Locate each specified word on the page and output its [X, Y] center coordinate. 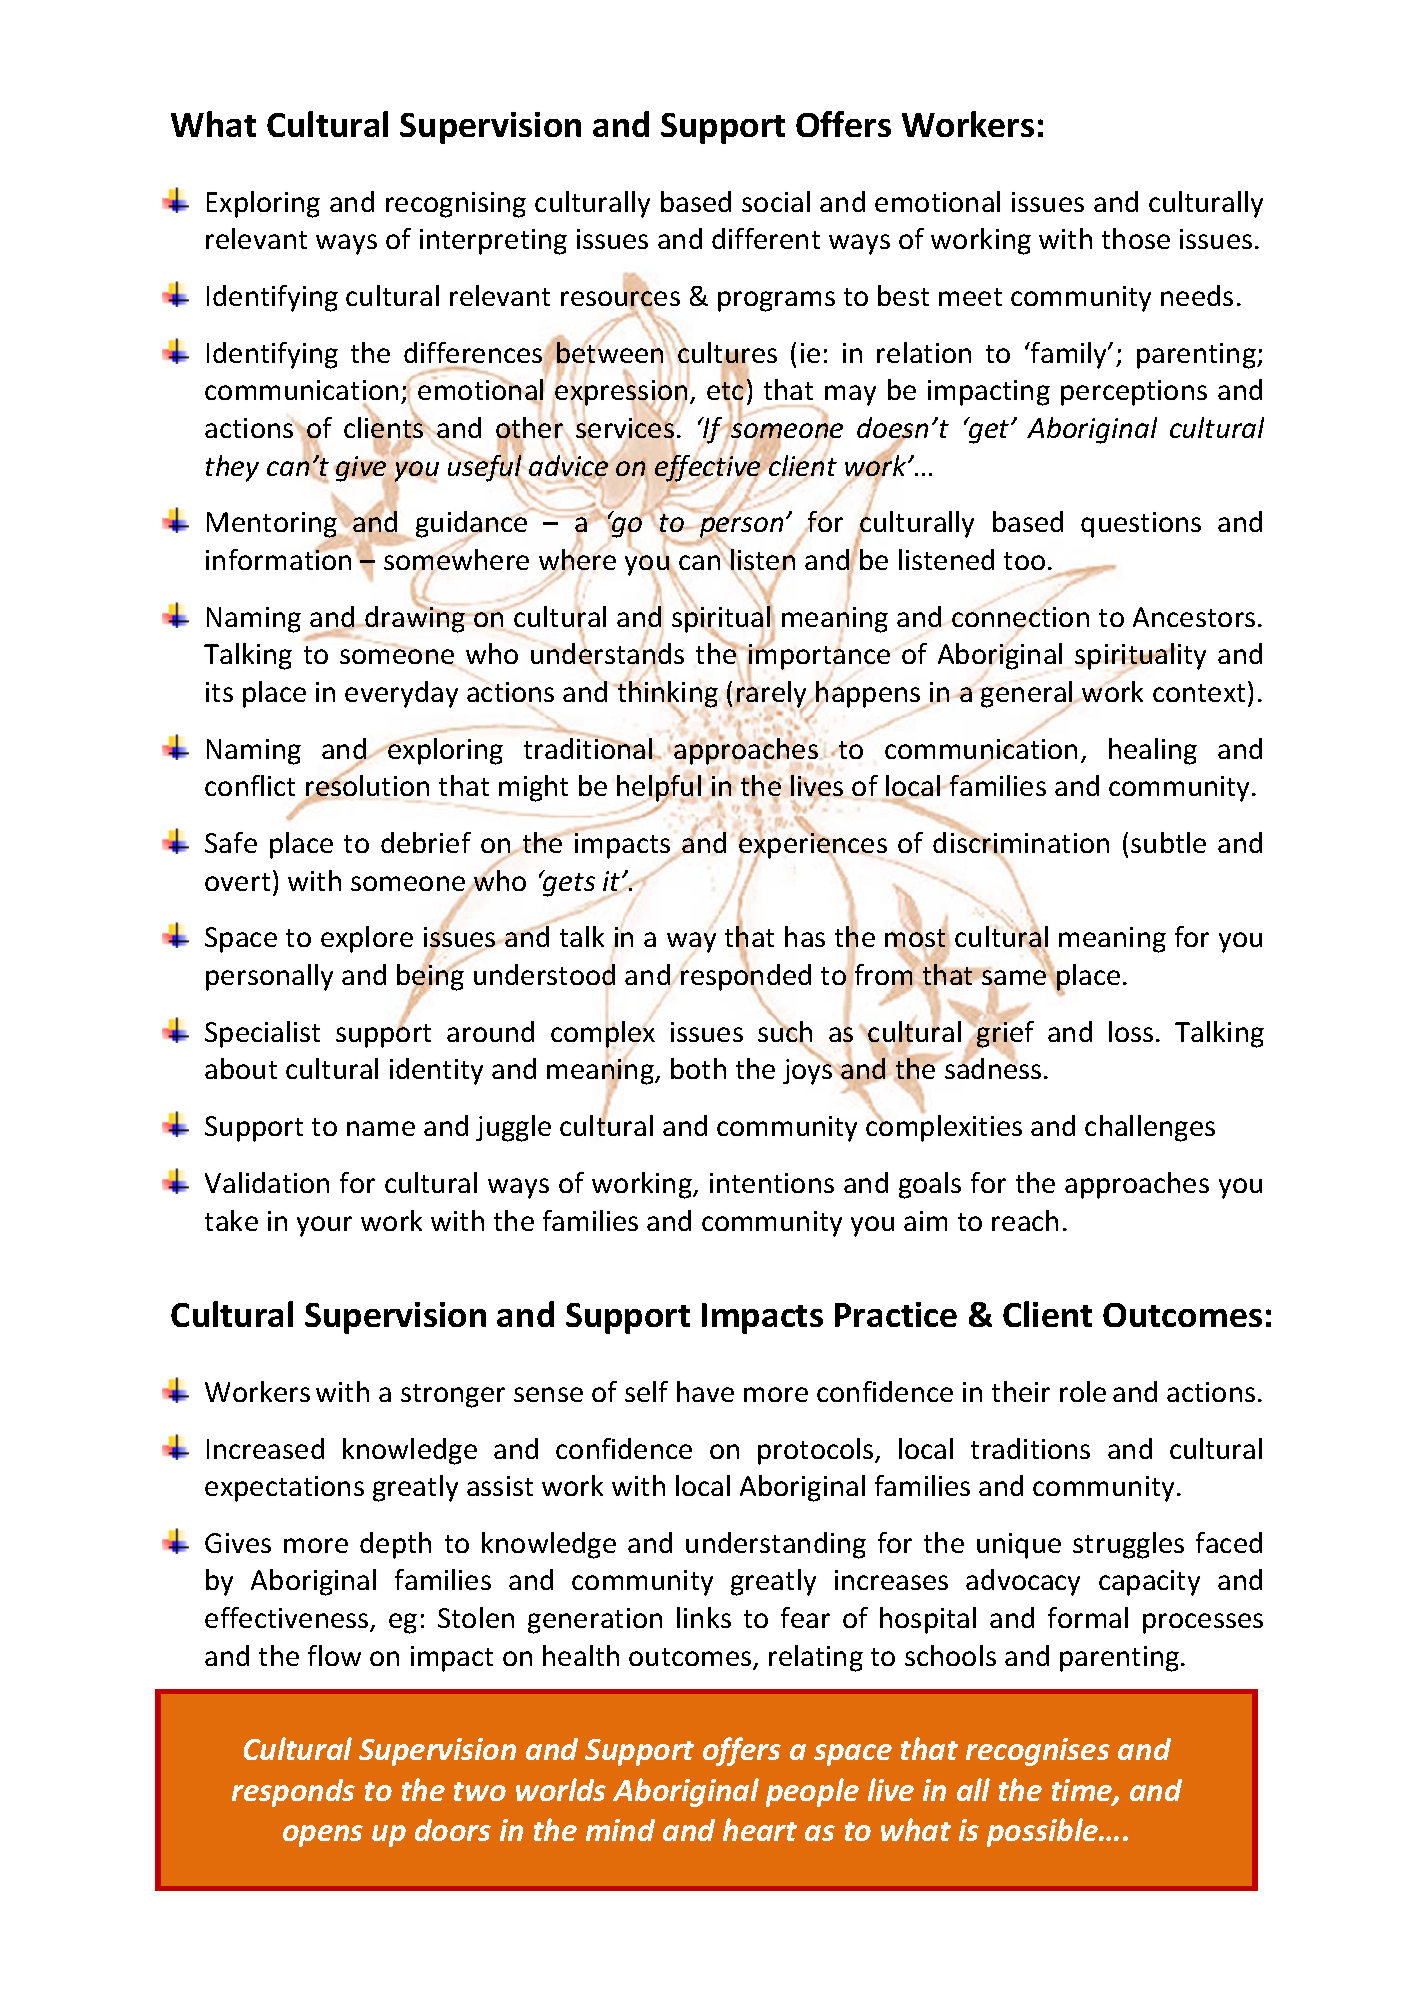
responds [293, 1793]
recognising [456, 205]
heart [760, 1829]
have [705, 1391]
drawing [415, 618]
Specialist [262, 1034]
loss [1131, 1031]
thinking [666, 694]
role [1083, 1391]
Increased [265, 1448]
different [766, 238]
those [1136, 238]
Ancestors [1194, 617]
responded [745, 978]
